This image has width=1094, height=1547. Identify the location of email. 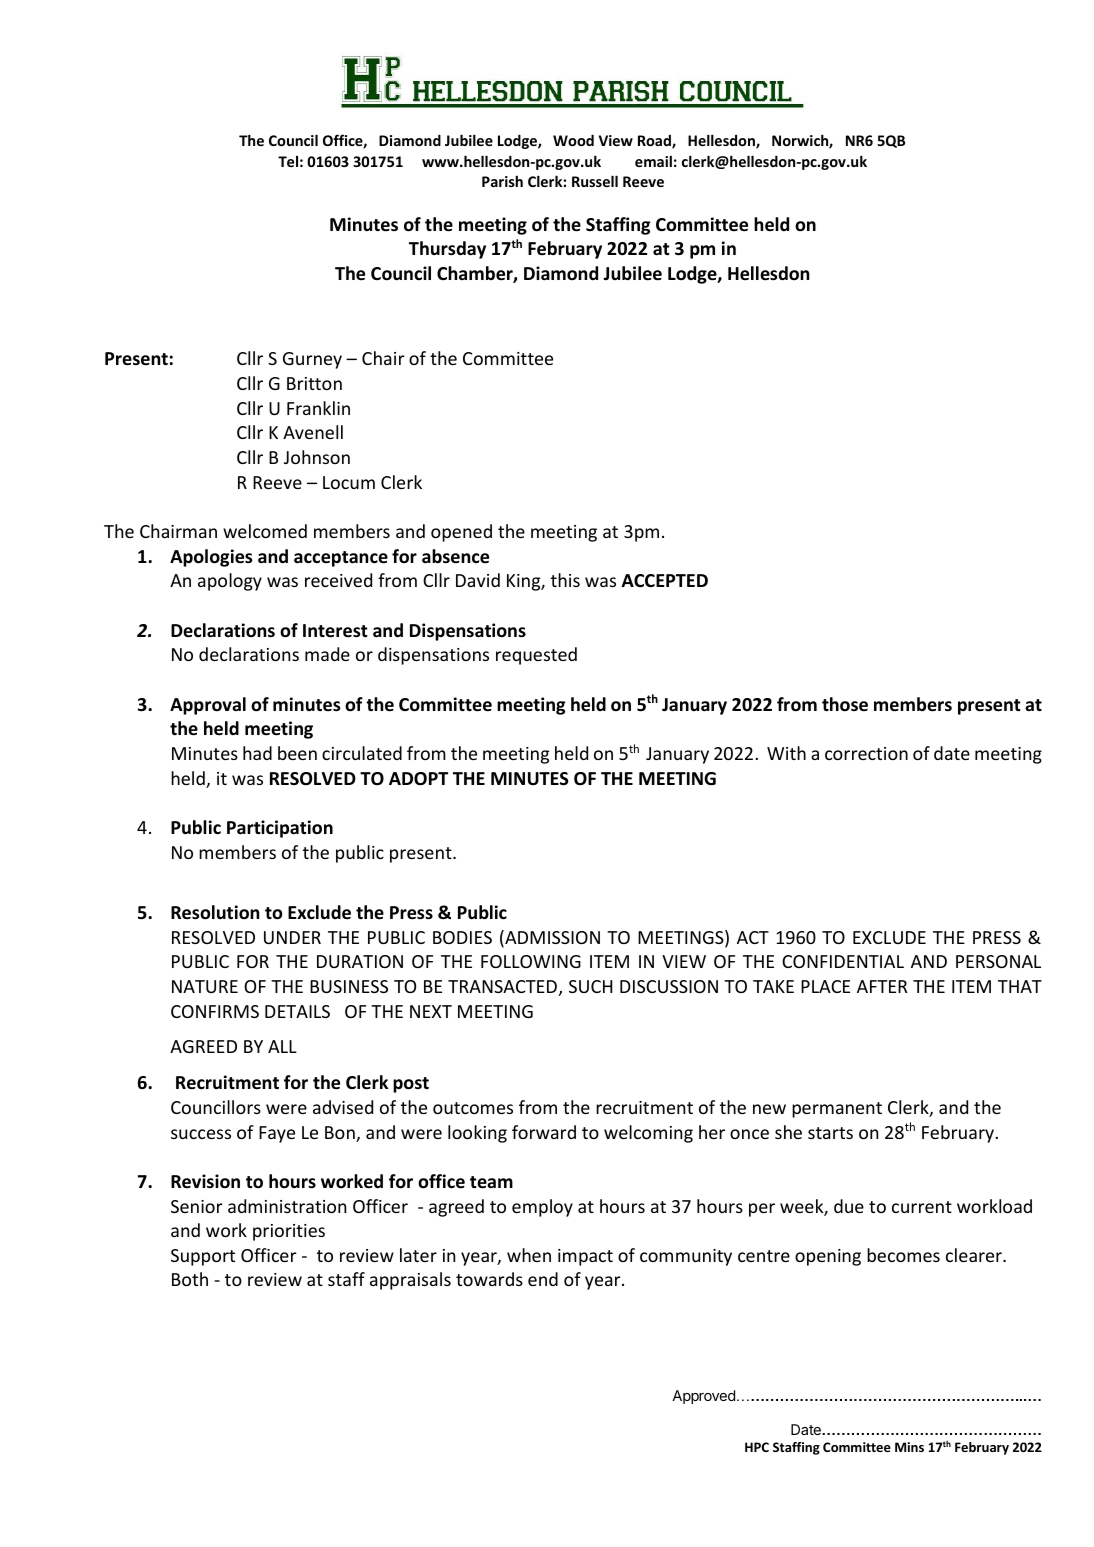
(653, 161).
